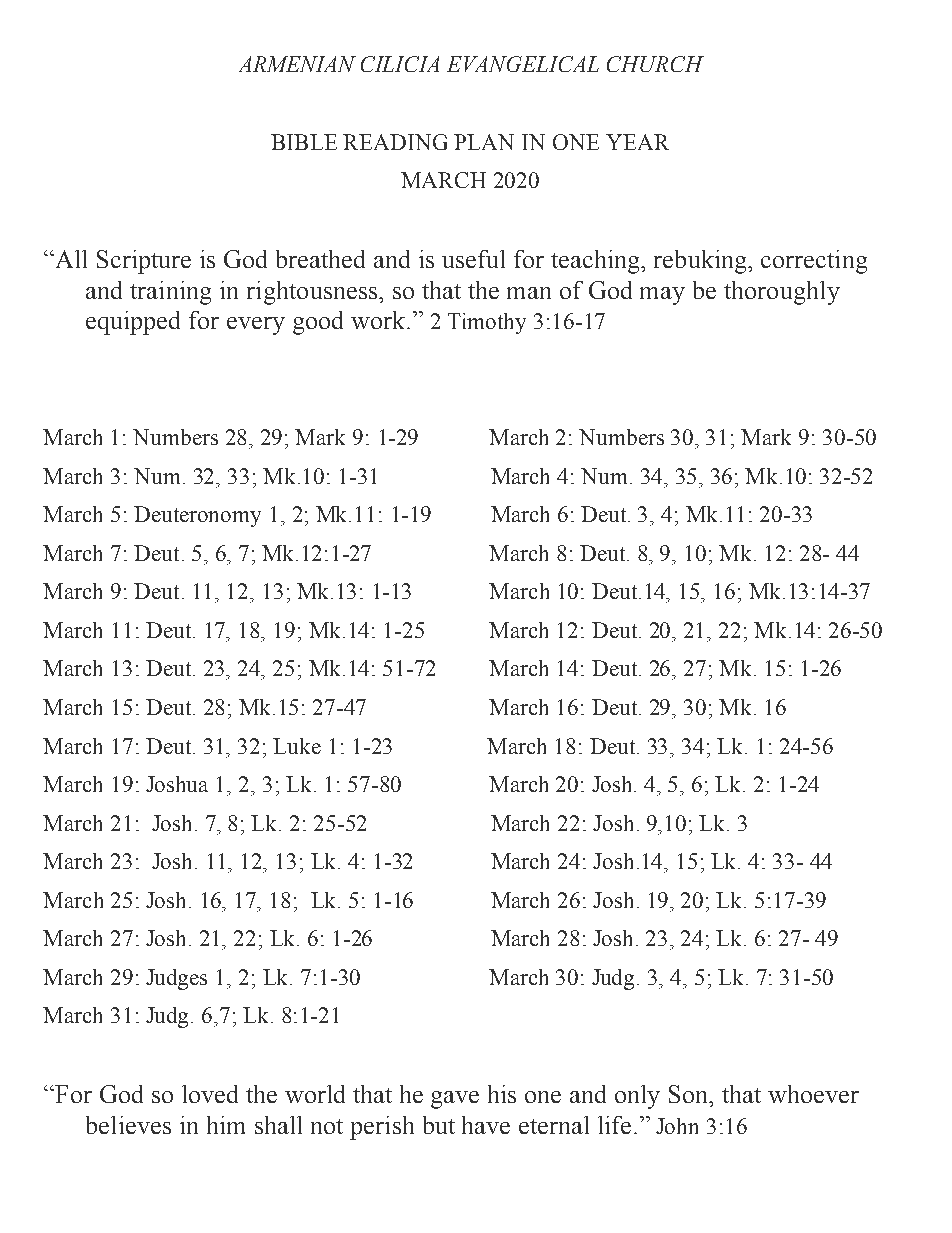  I want to click on PLAN, so click(484, 142).
